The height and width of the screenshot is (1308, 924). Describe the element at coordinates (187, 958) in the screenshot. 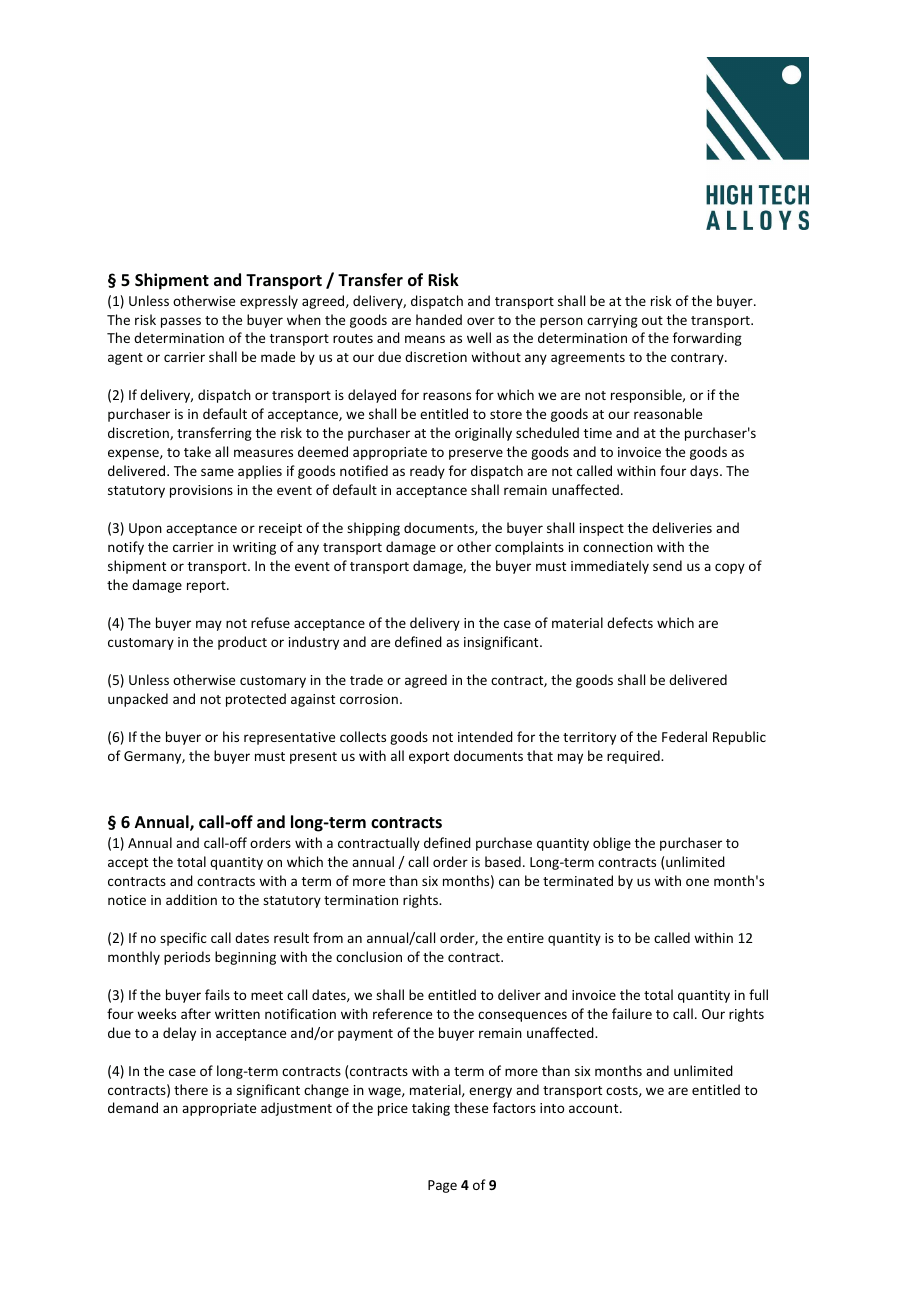

I see `periods` at that location.
